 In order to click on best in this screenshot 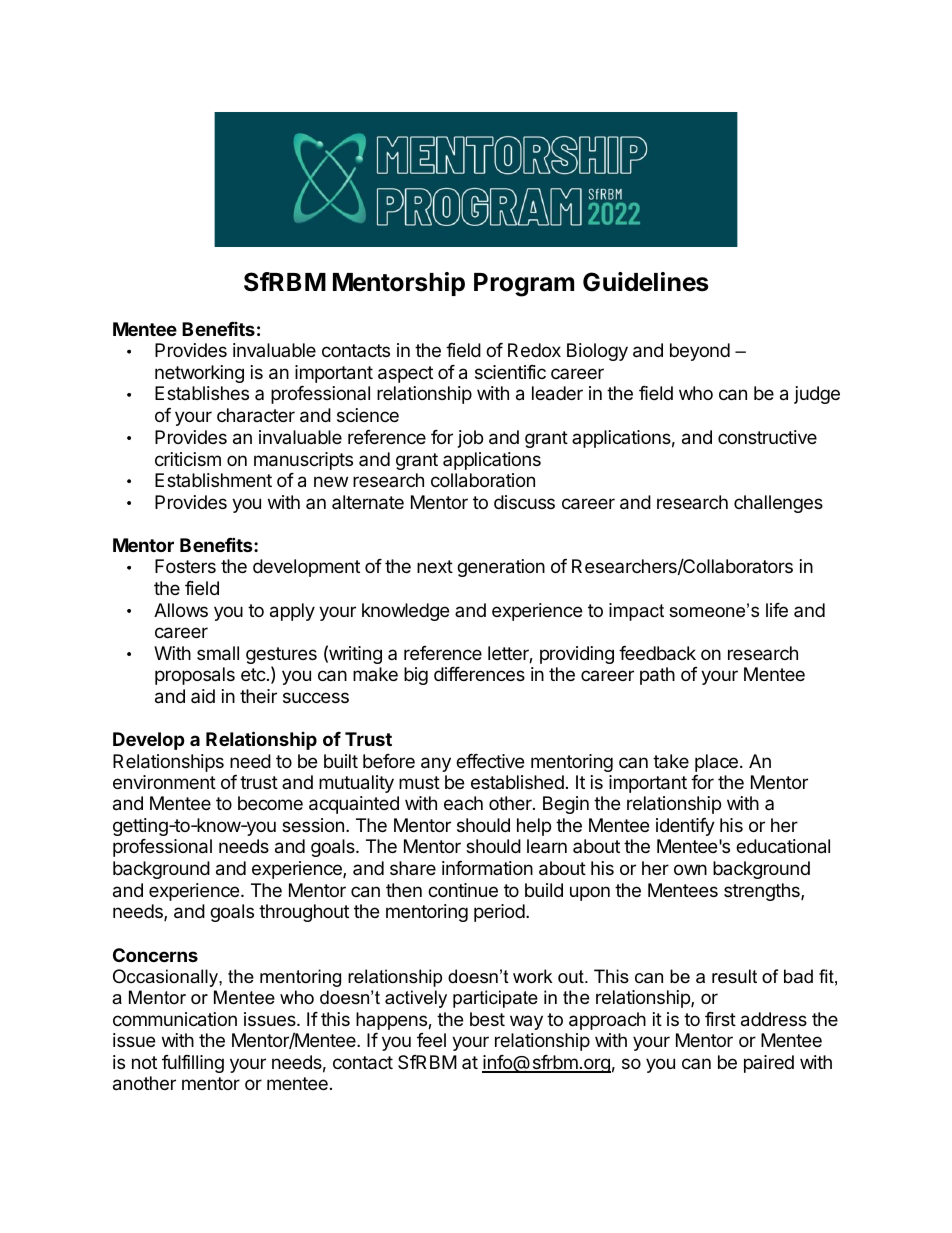, I will do `click(487, 1019)`.
